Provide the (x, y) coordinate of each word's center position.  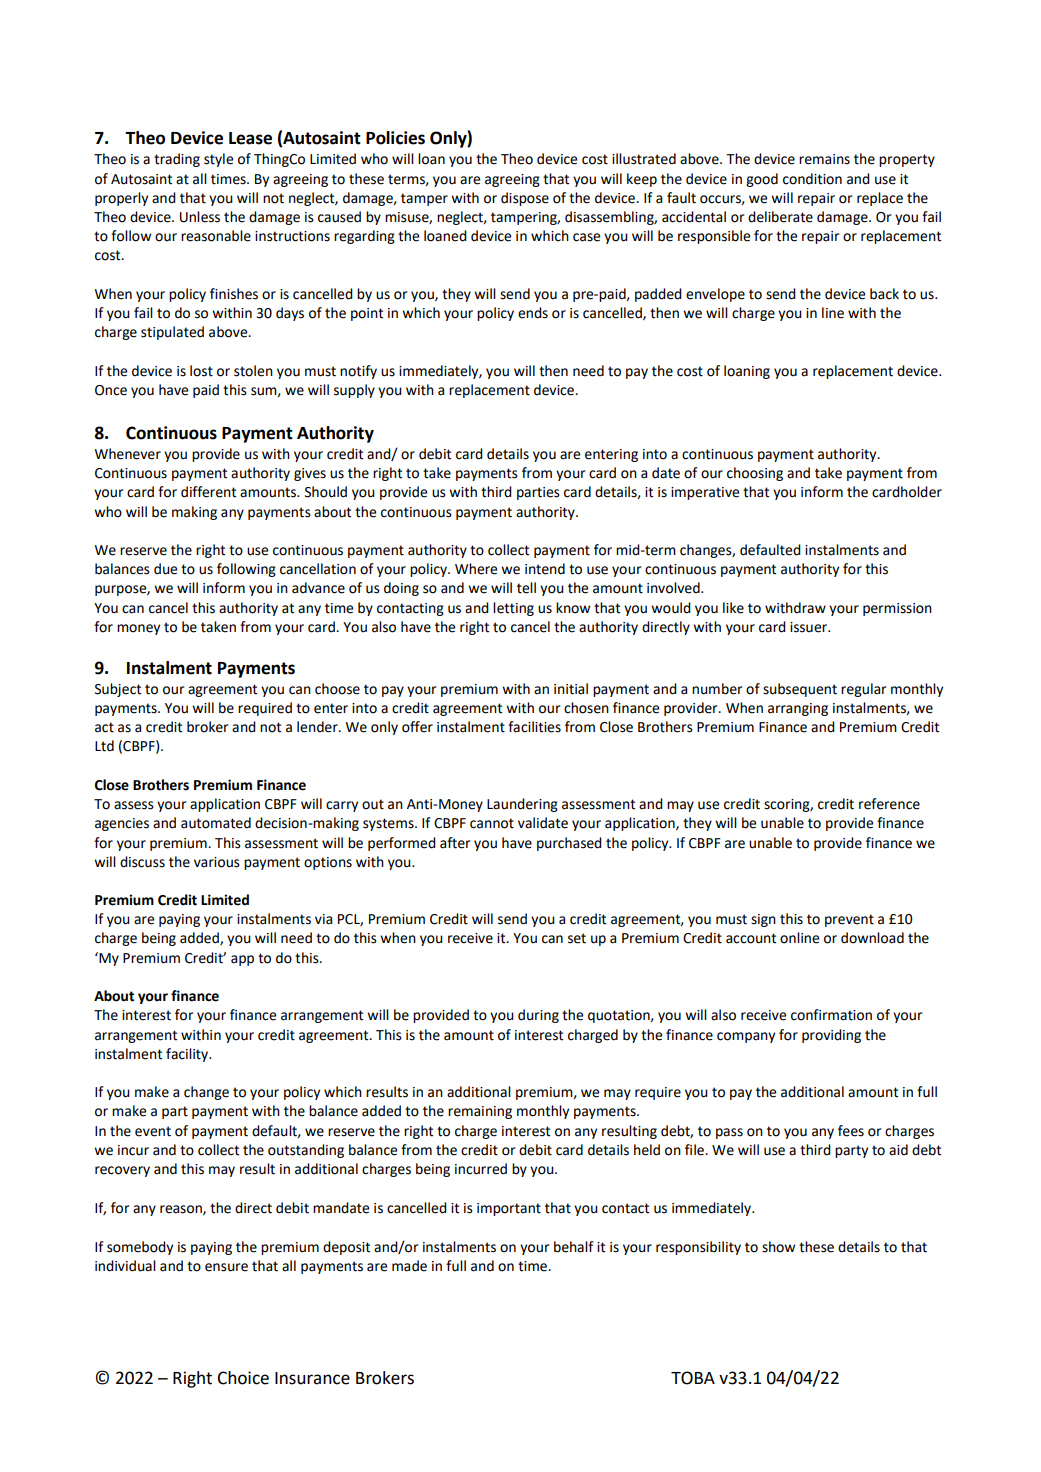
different (208, 492)
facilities (534, 727)
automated (216, 823)
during (538, 1016)
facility (188, 1055)
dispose (525, 199)
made (409, 1266)
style (218, 160)
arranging (798, 709)
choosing (755, 474)
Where (476, 569)
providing (831, 1036)
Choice (243, 1378)
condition (812, 179)
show (778, 1247)
